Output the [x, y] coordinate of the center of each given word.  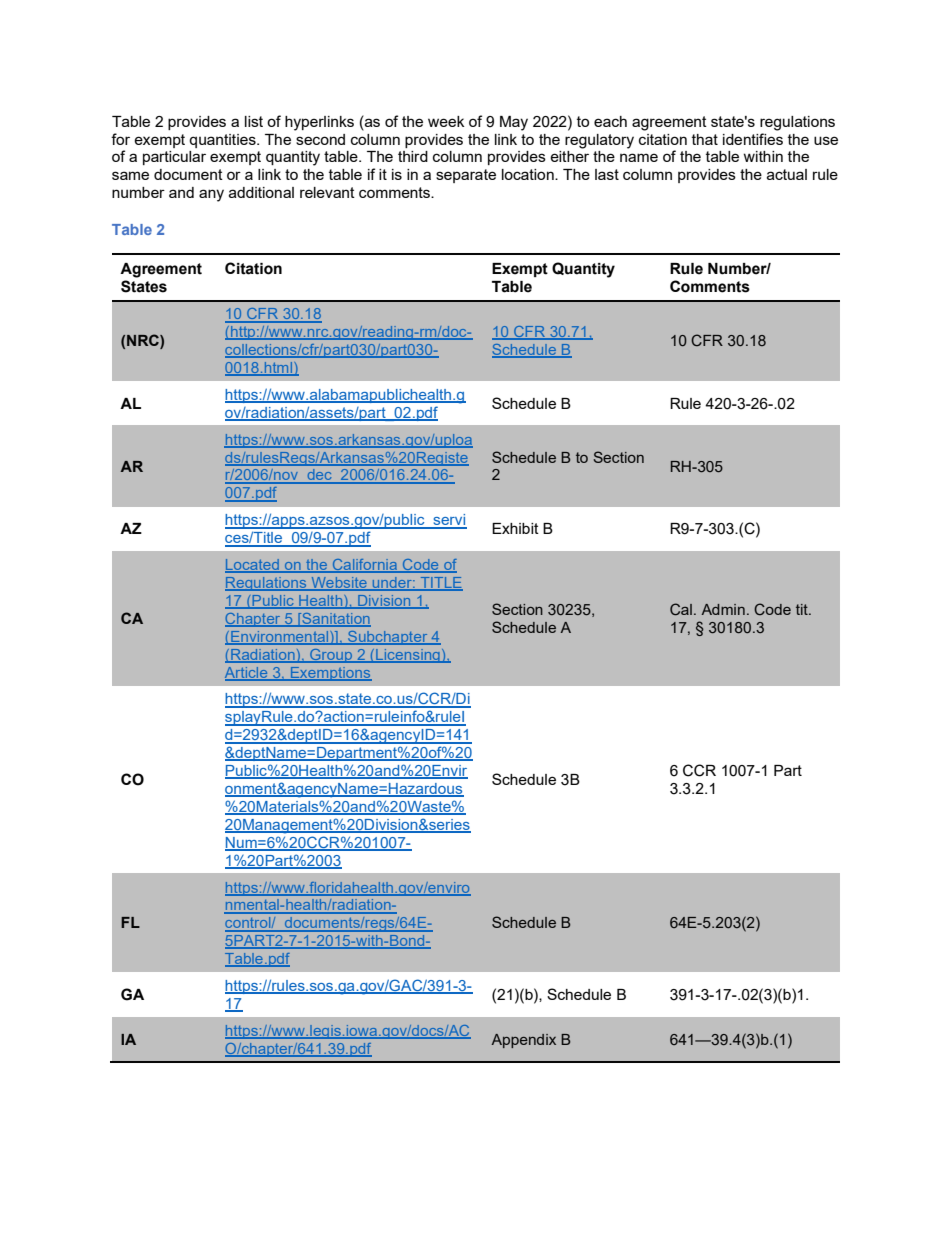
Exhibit [515, 528]
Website [339, 584]
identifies [753, 139]
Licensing [408, 656]
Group [331, 656]
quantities [223, 141]
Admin [723, 609]
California [365, 566]
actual [787, 174]
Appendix [523, 1041]
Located [253, 566]
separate [466, 176]
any [211, 195]
